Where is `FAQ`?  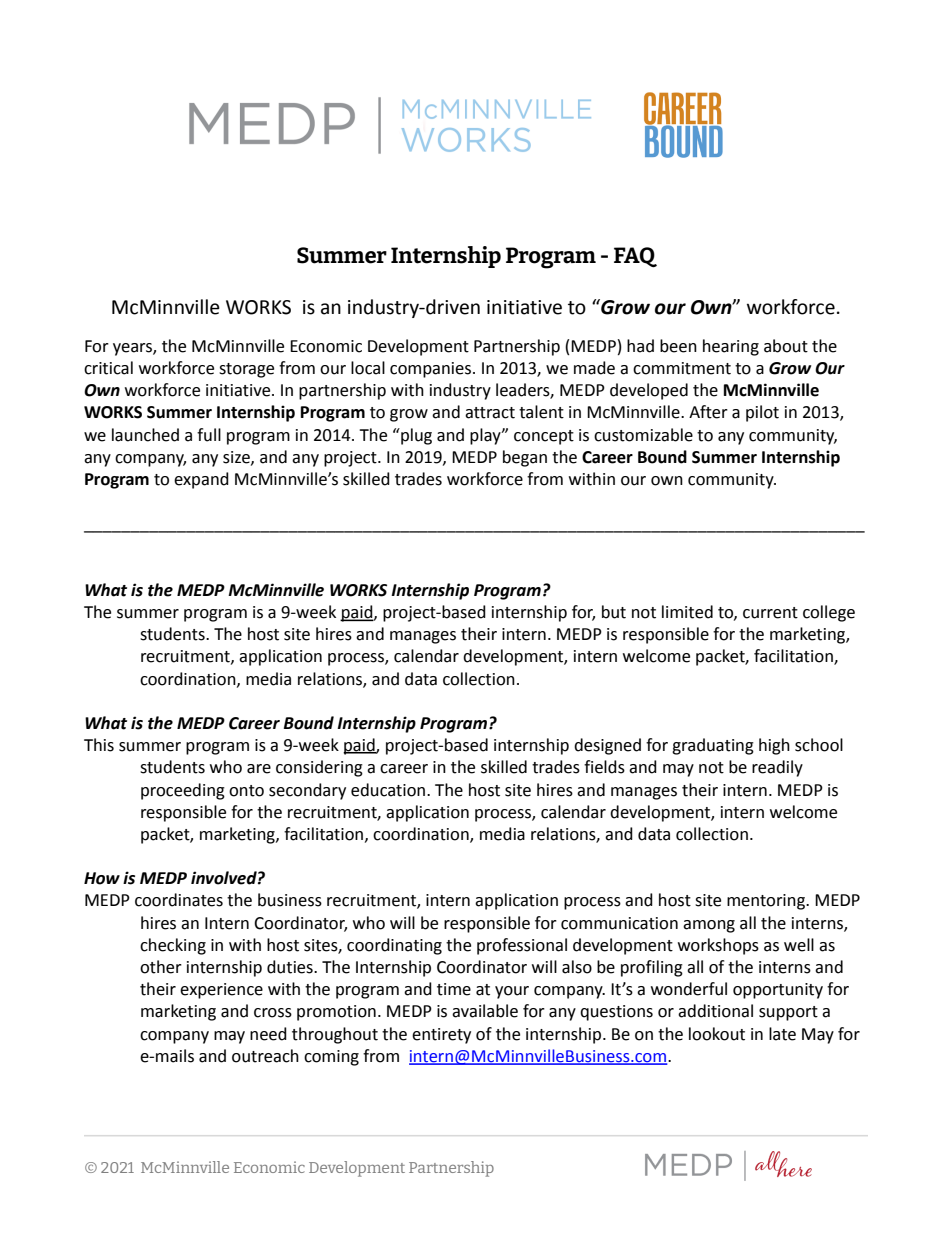
FAQ is located at coordinates (635, 257).
